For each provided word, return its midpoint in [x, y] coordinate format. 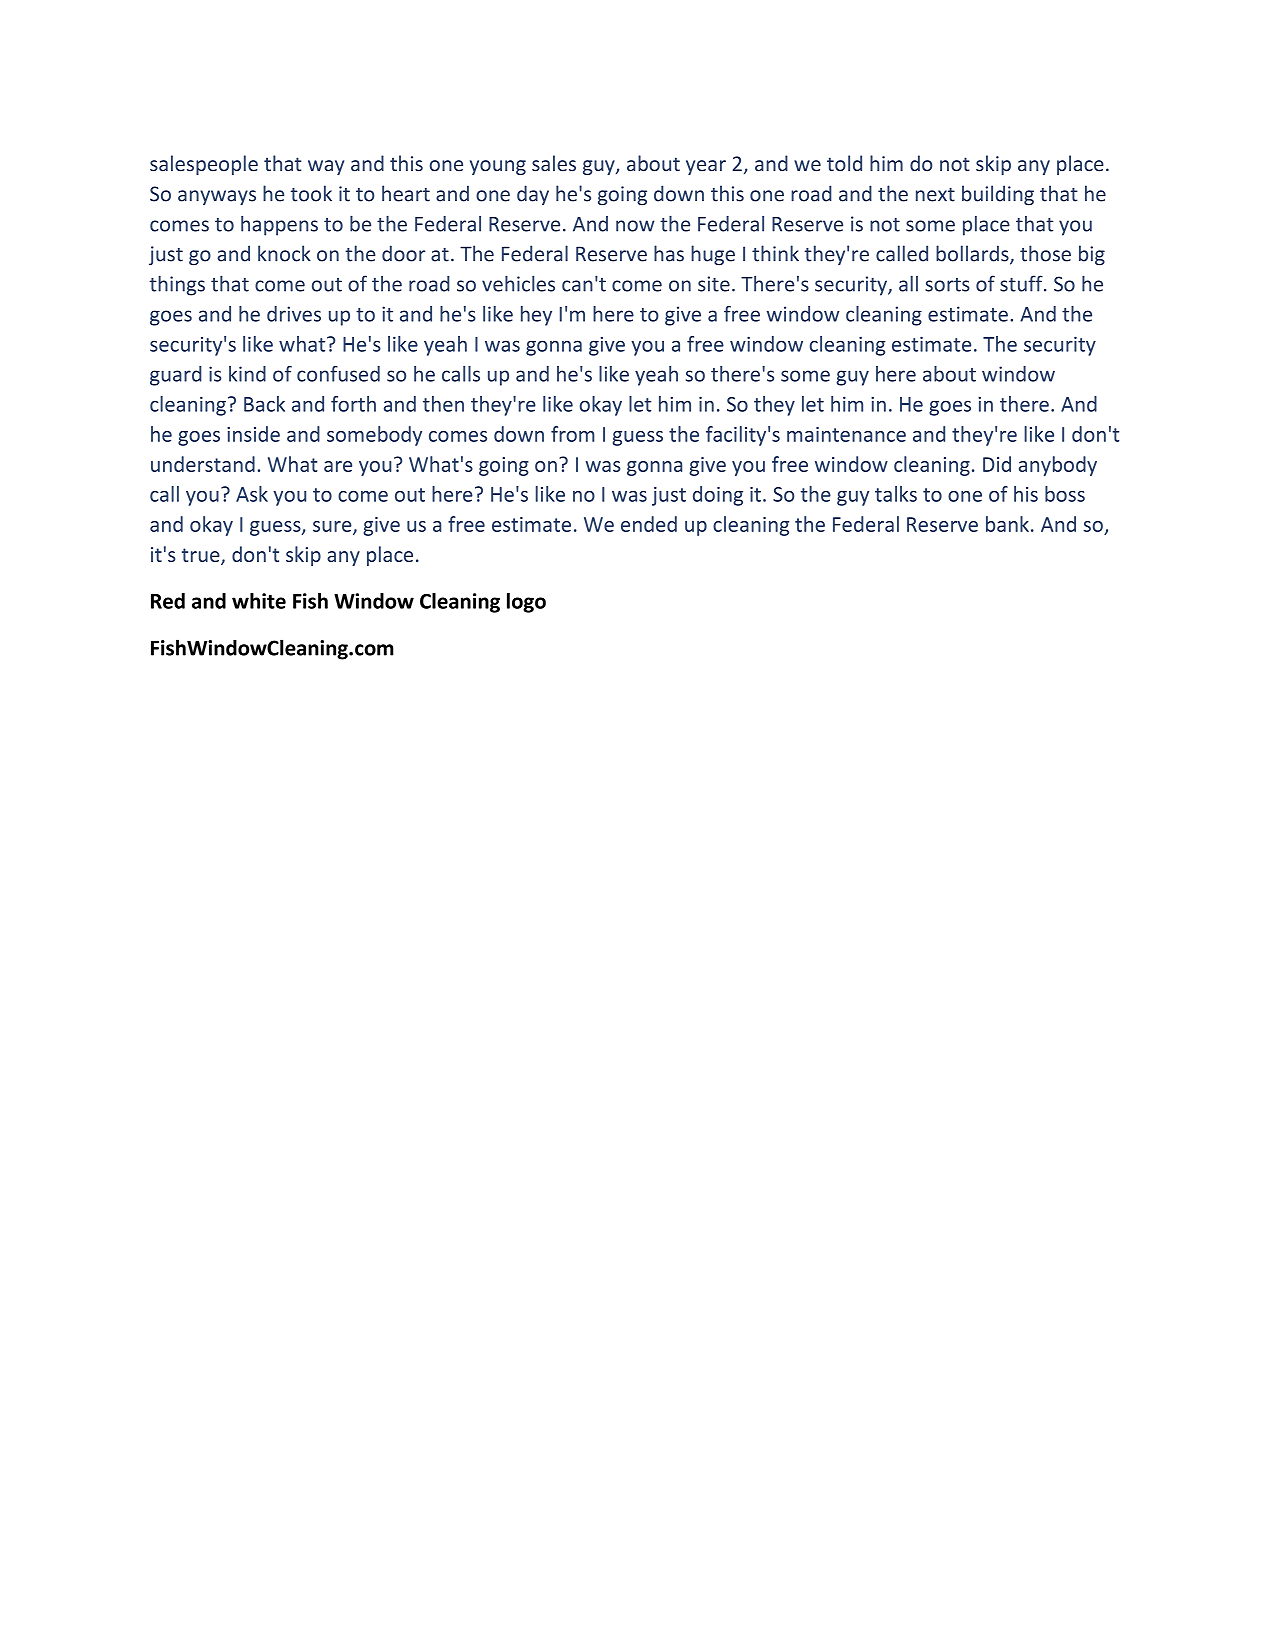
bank [1007, 524]
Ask [252, 494]
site [714, 284]
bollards [973, 254]
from [573, 434]
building [998, 195]
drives [294, 314]
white [259, 601]
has [669, 253]
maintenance [846, 434]
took [311, 193]
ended [649, 524]
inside [253, 434]
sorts [947, 285]
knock [284, 253]
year [706, 167]
